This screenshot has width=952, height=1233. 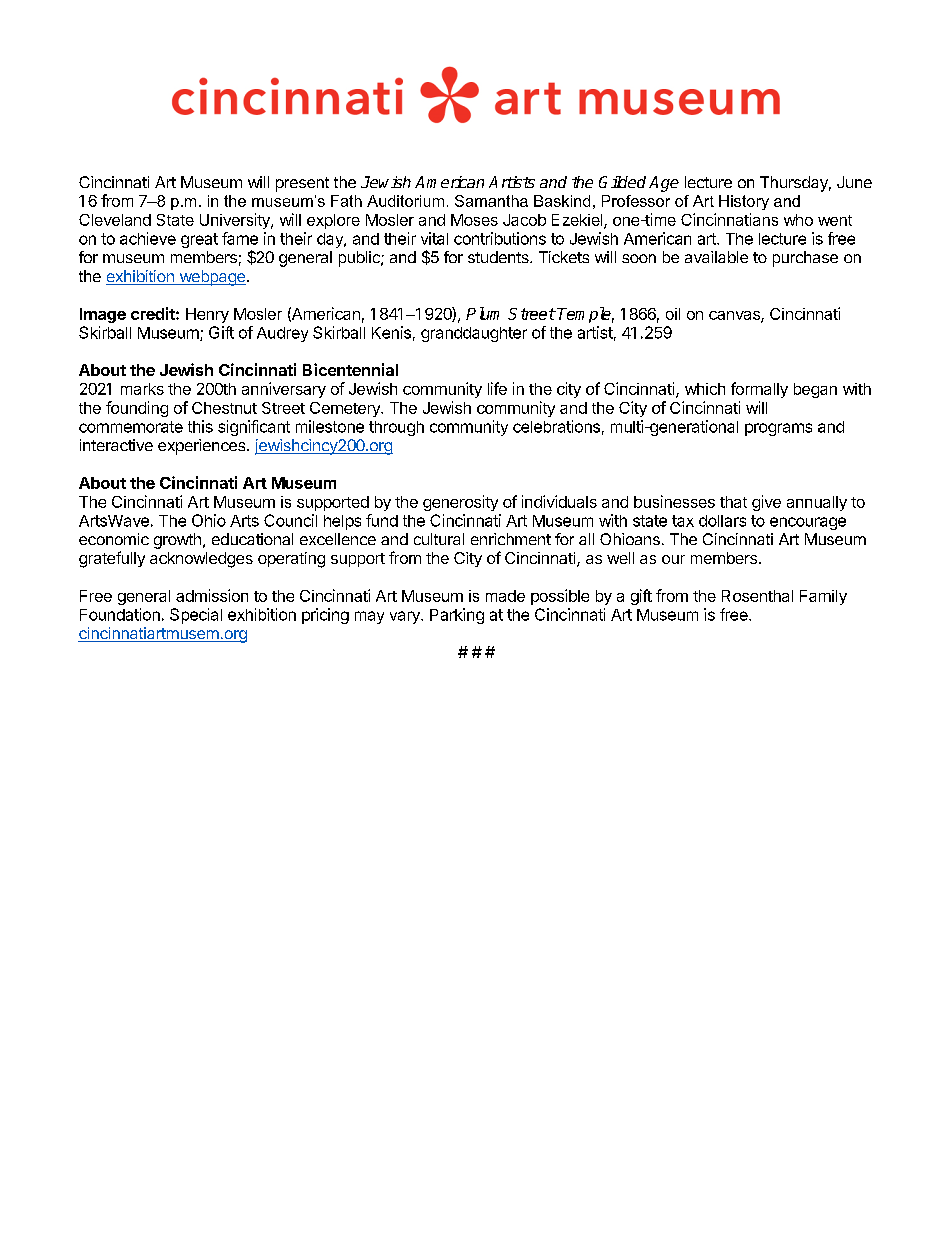 I want to click on History, so click(x=744, y=202).
